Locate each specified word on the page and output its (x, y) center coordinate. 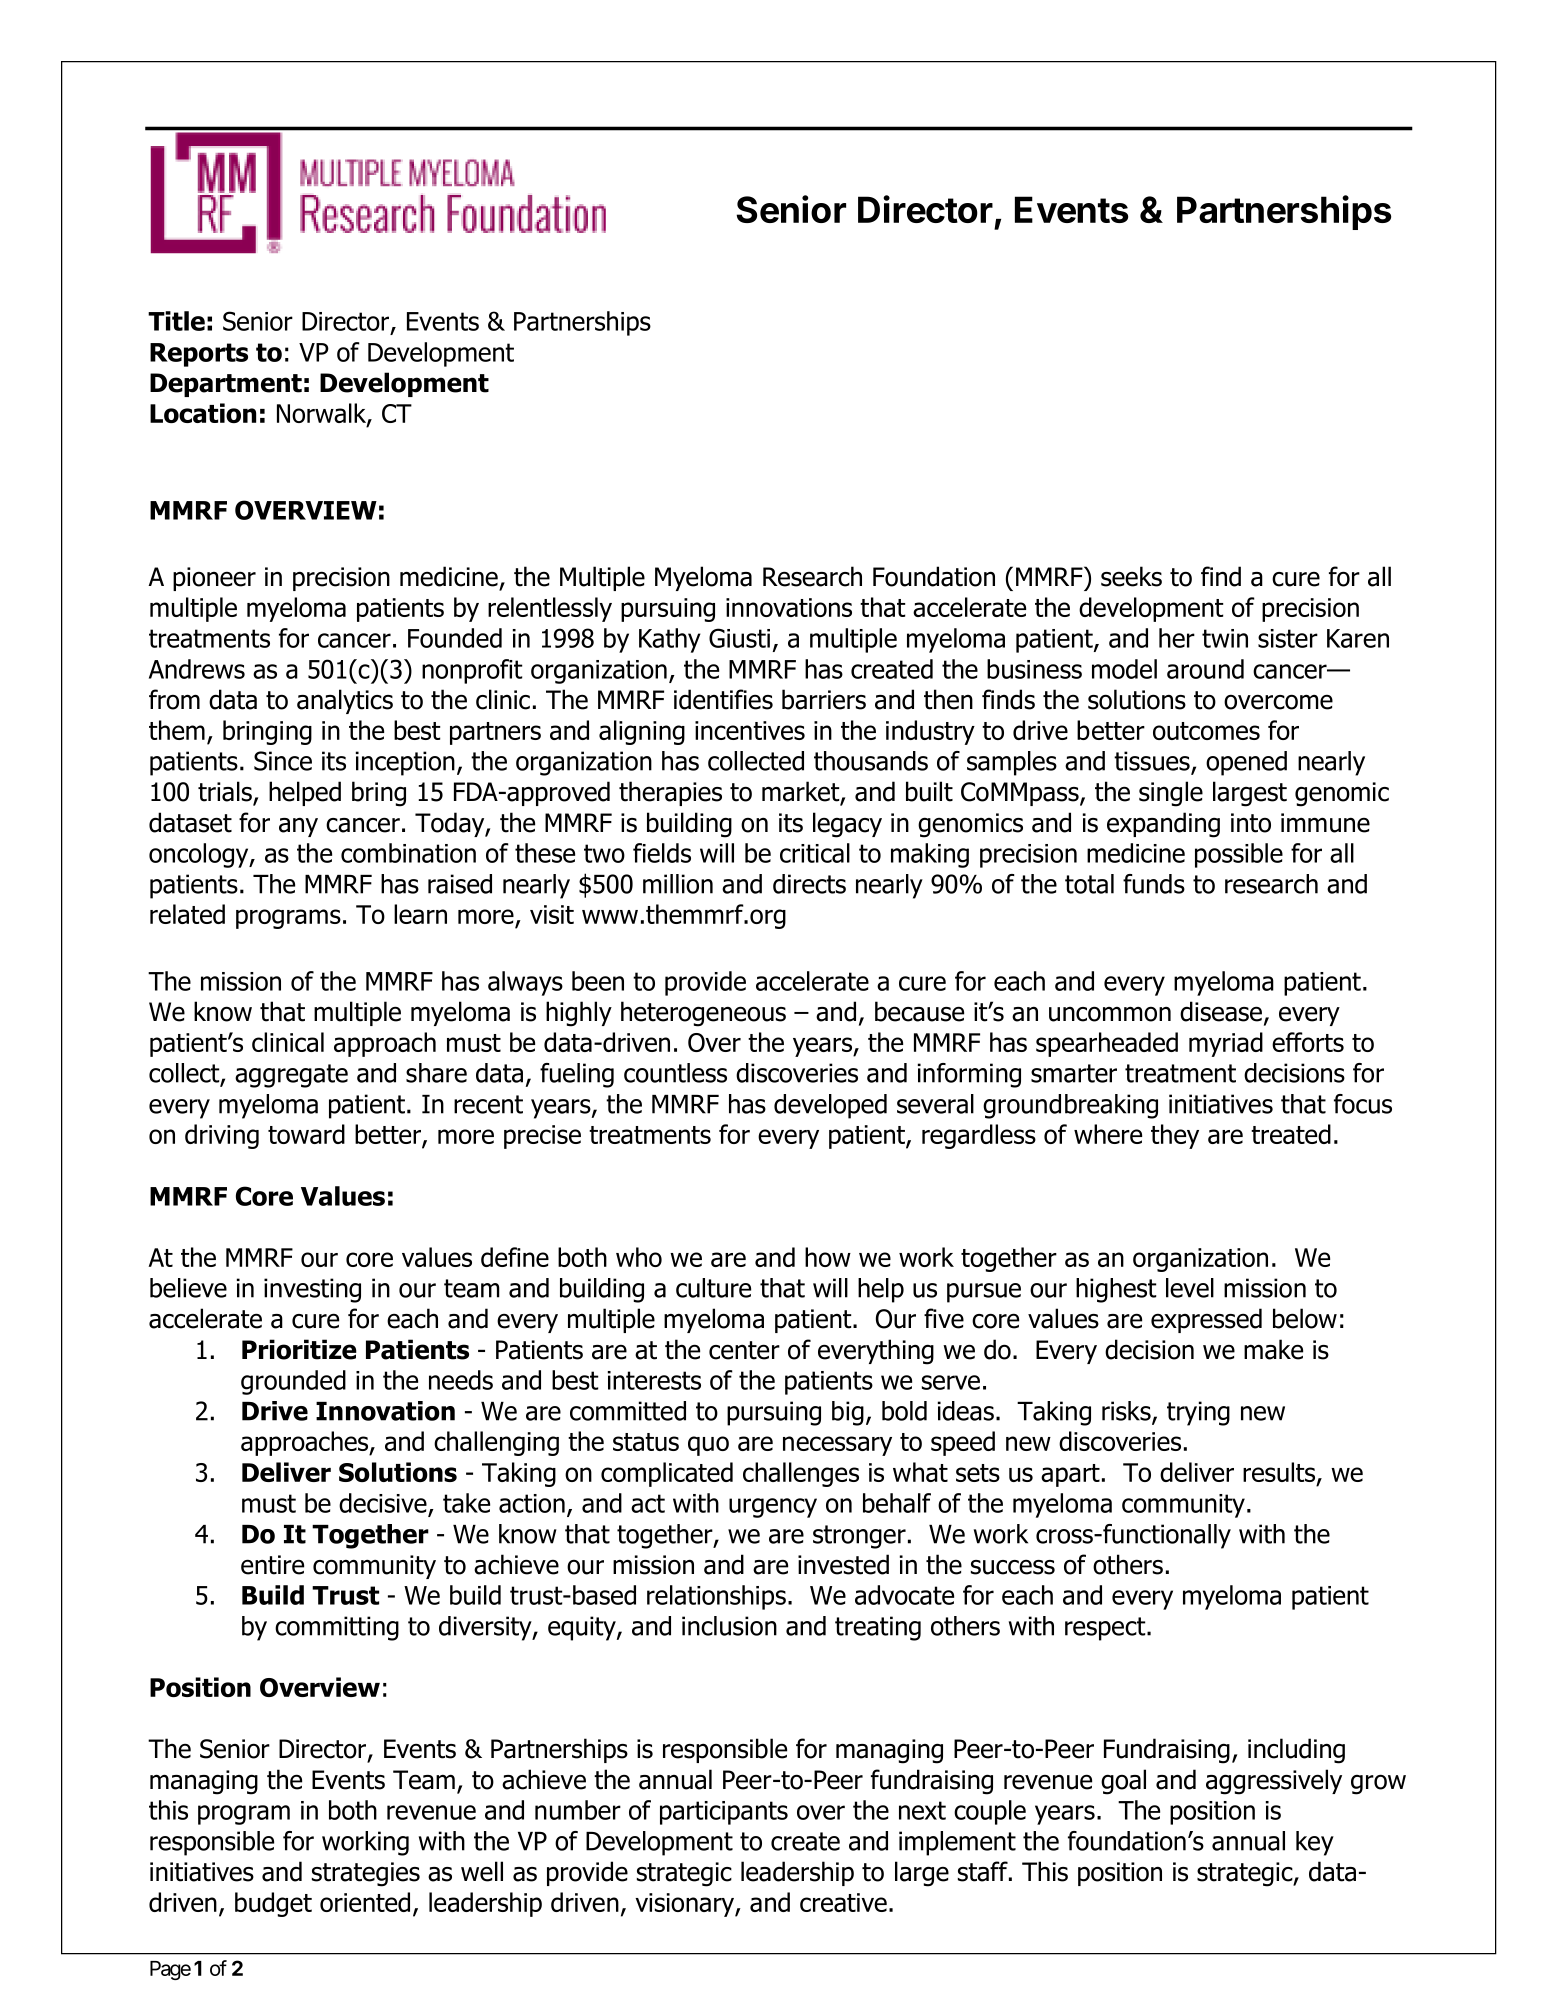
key (1315, 1843)
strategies (366, 1874)
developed (830, 1106)
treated (1291, 1134)
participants (724, 1813)
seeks (1131, 576)
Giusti (739, 638)
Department (226, 385)
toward (306, 1134)
